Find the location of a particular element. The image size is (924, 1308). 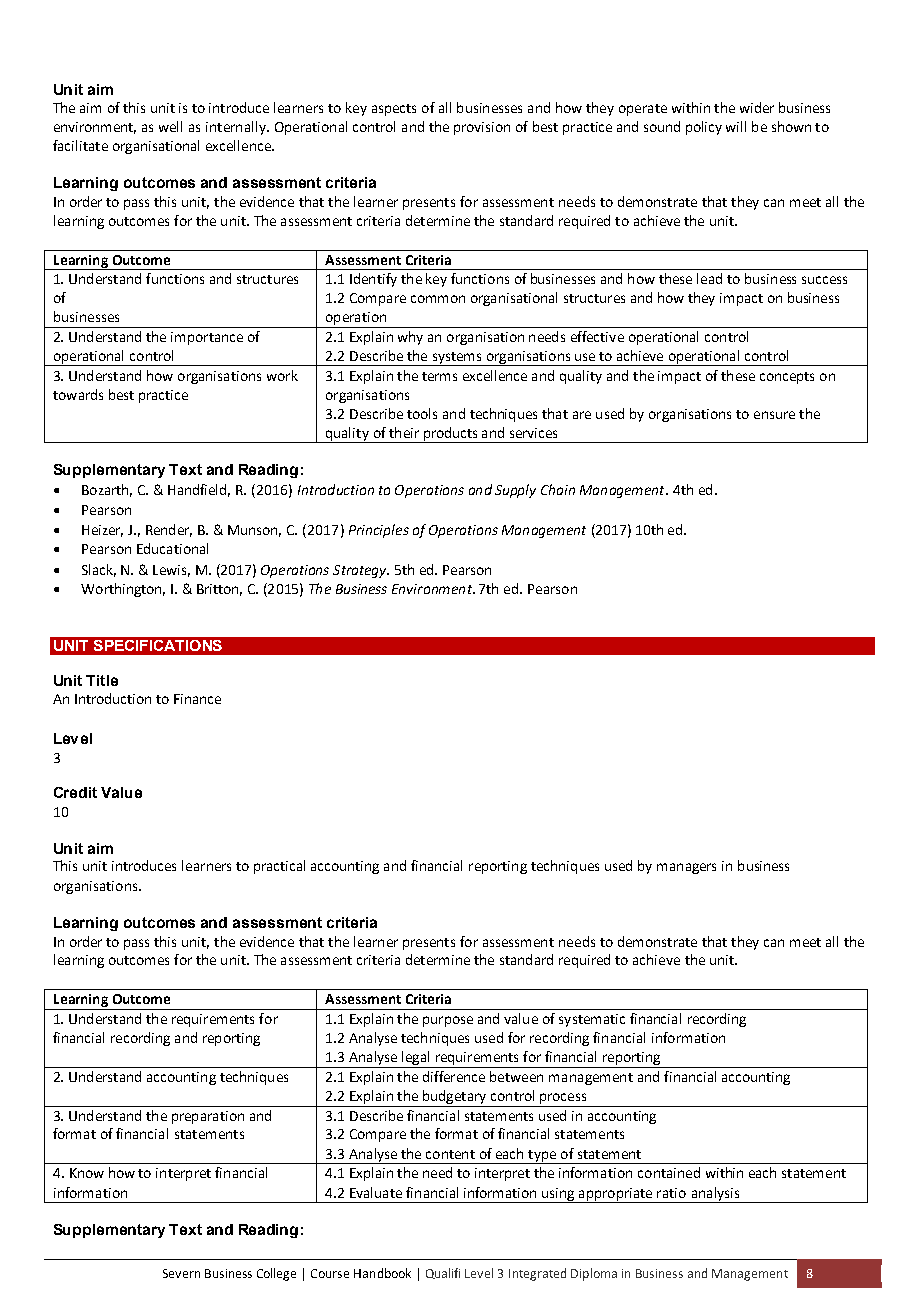

Credit is located at coordinates (75, 792).
